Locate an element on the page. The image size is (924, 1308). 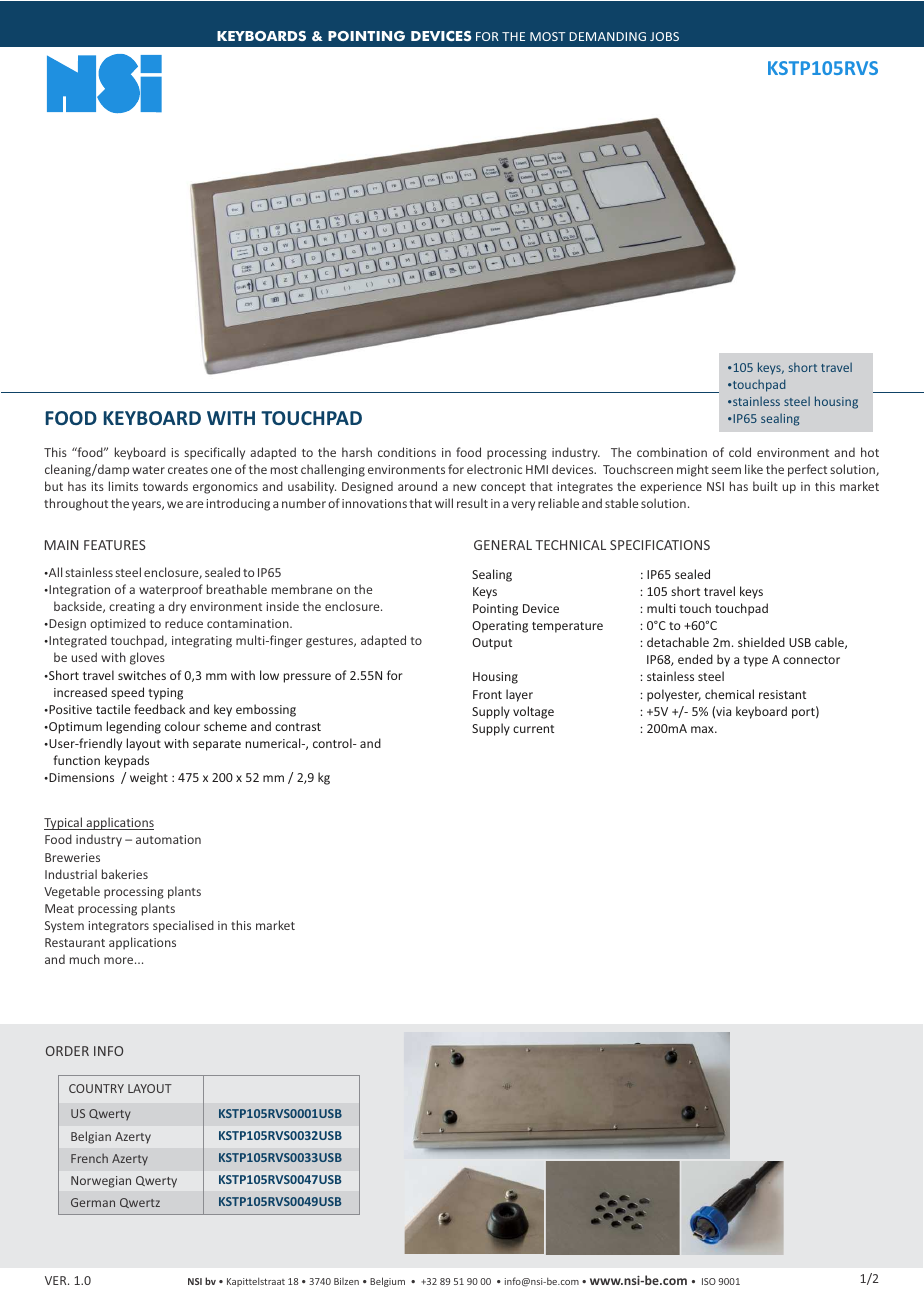
current is located at coordinates (533, 729).
